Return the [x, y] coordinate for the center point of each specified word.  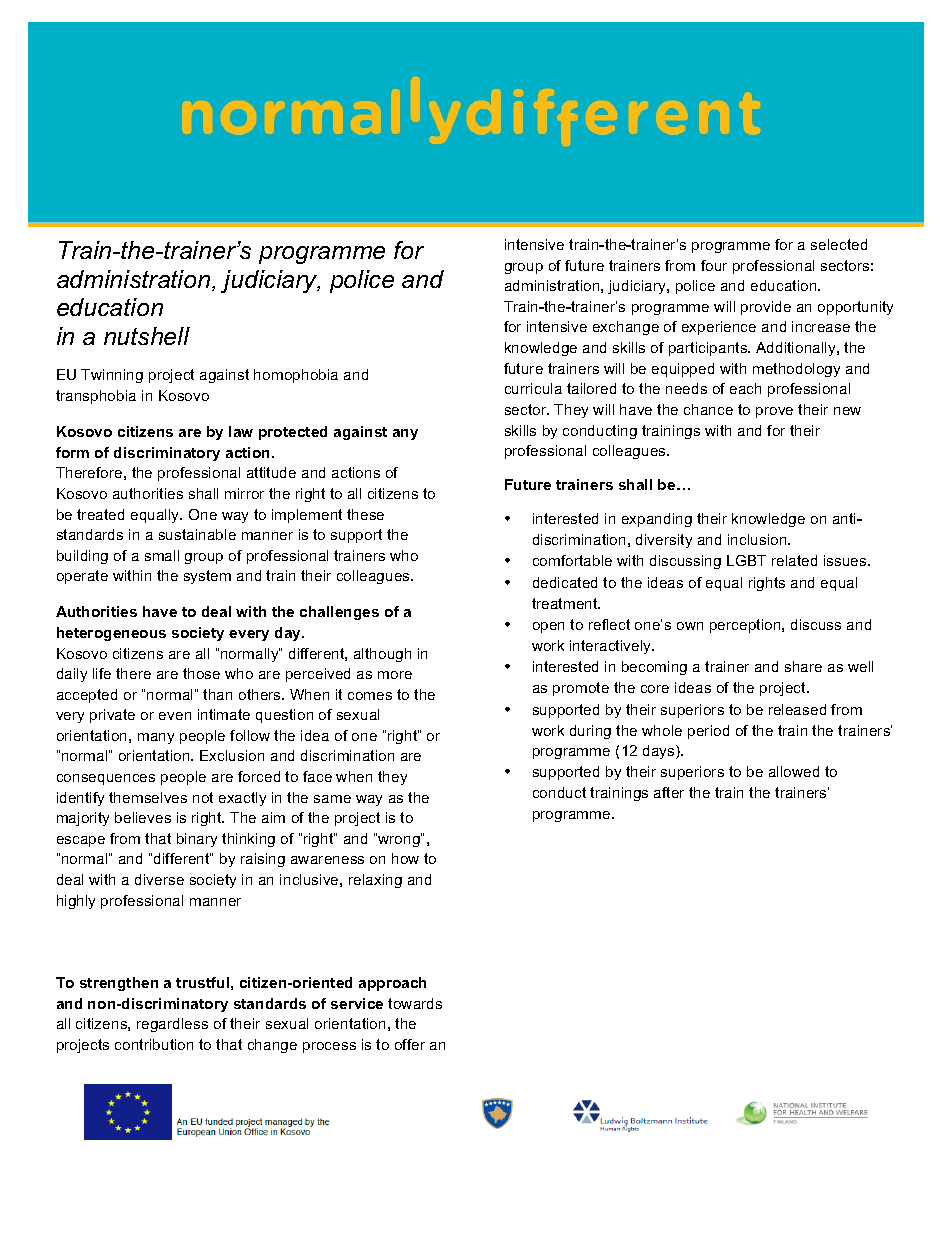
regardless [172, 1025]
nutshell [147, 336]
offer [410, 1044]
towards [415, 1003]
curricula [533, 388]
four [714, 265]
